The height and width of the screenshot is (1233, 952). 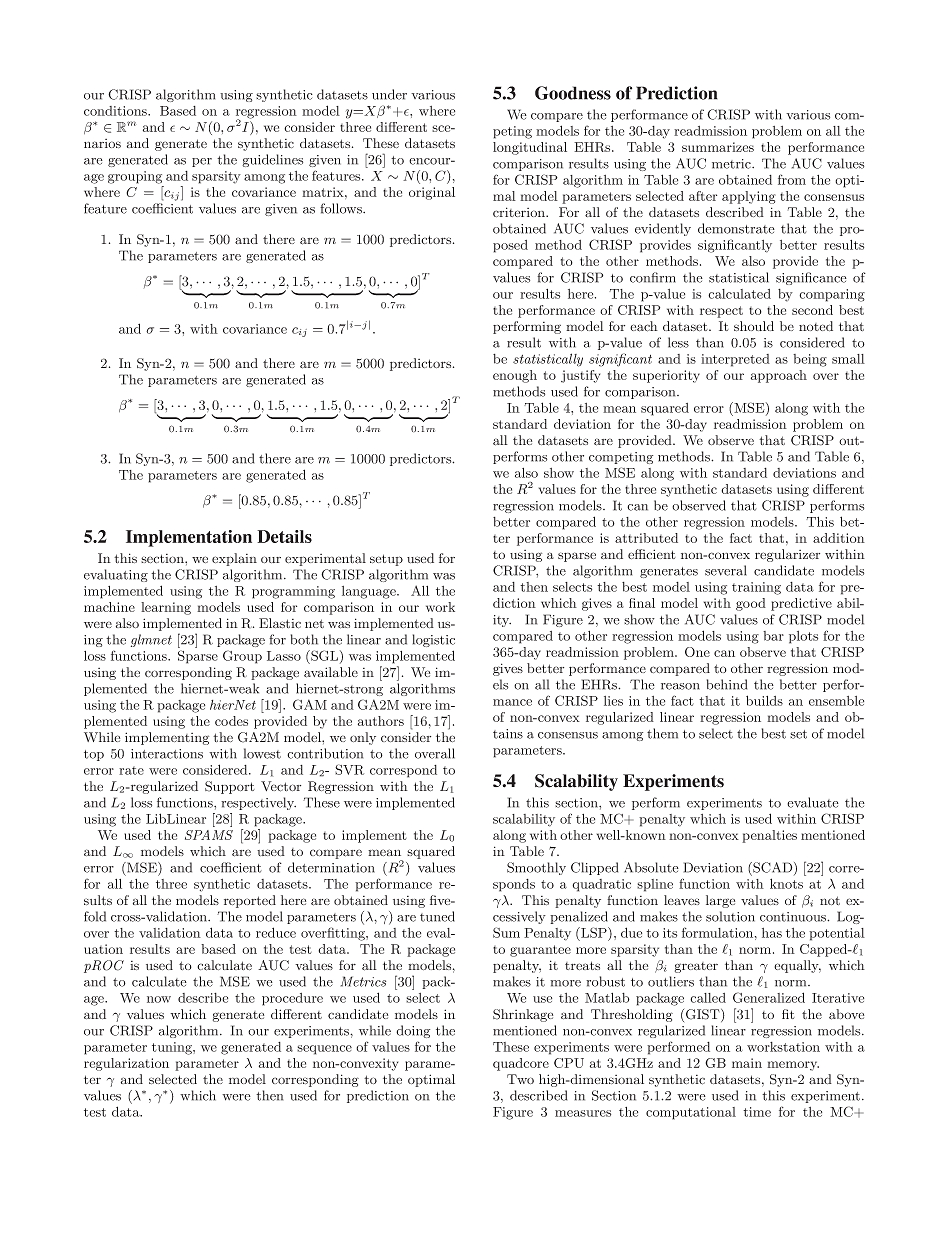 I want to click on summarizes, so click(x=718, y=147).
